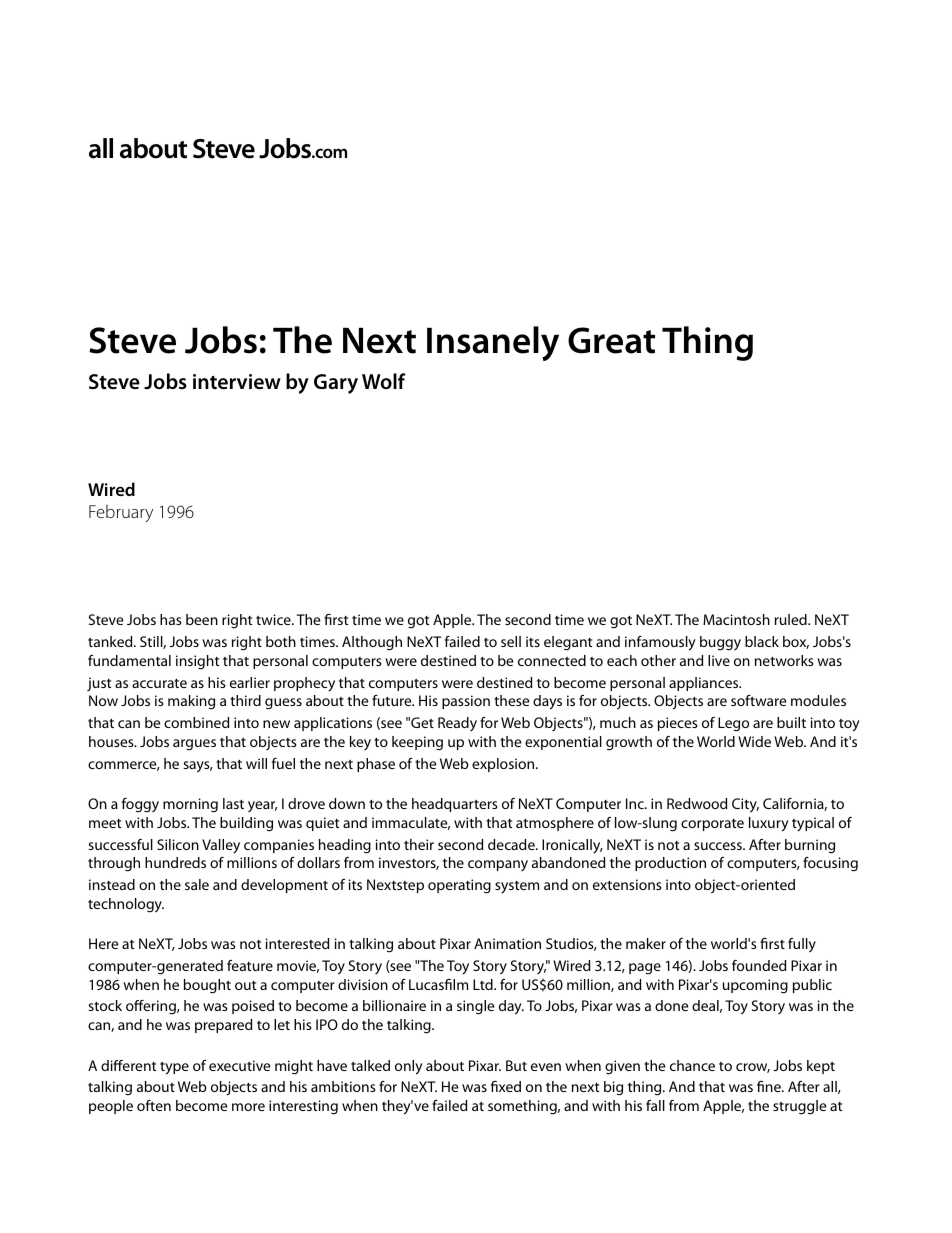 This document has height=1233, width=952. I want to click on fine, so click(770, 1086).
